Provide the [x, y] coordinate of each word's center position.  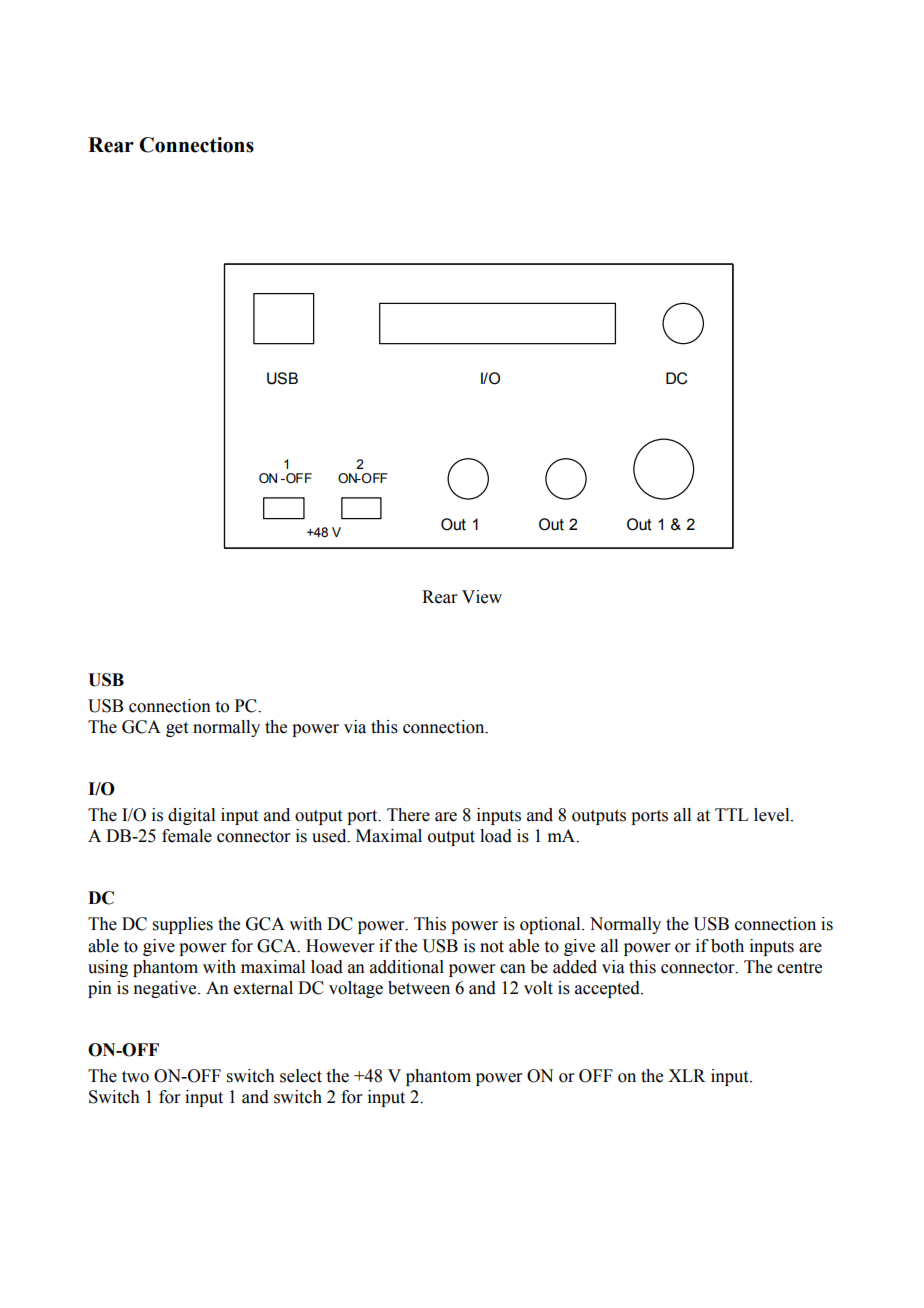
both [727, 946]
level [773, 815]
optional [551, 925]
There [408, 815]
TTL [731, 814]
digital [191, 816]
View [482, 597]
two [135, 1077]
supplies [183, 925]
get [177, 729]
